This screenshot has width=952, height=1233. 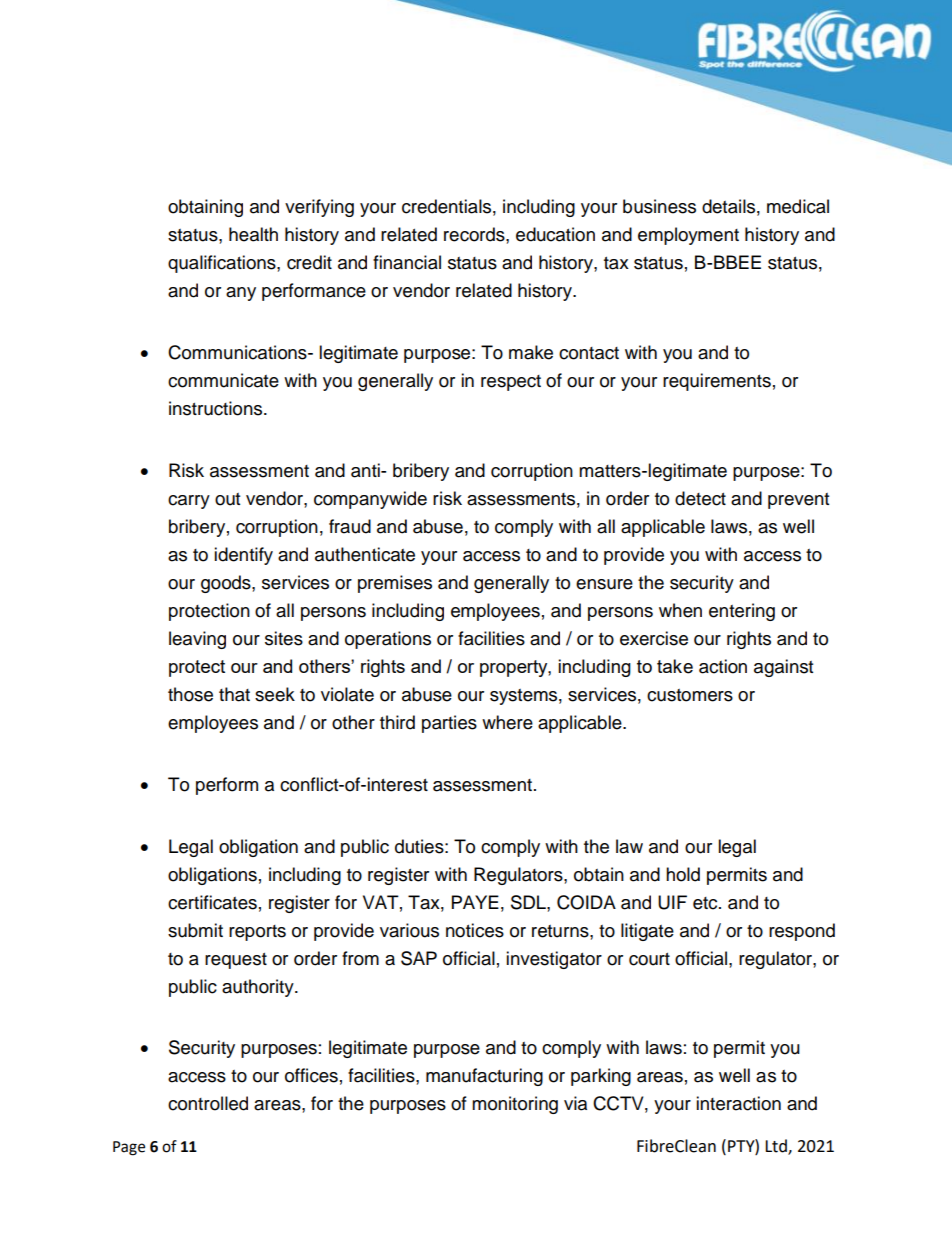 What do you see at coordinates (208, 1103) in the screenshot?
I see `controlled` at bounding box center [208, 1103].
